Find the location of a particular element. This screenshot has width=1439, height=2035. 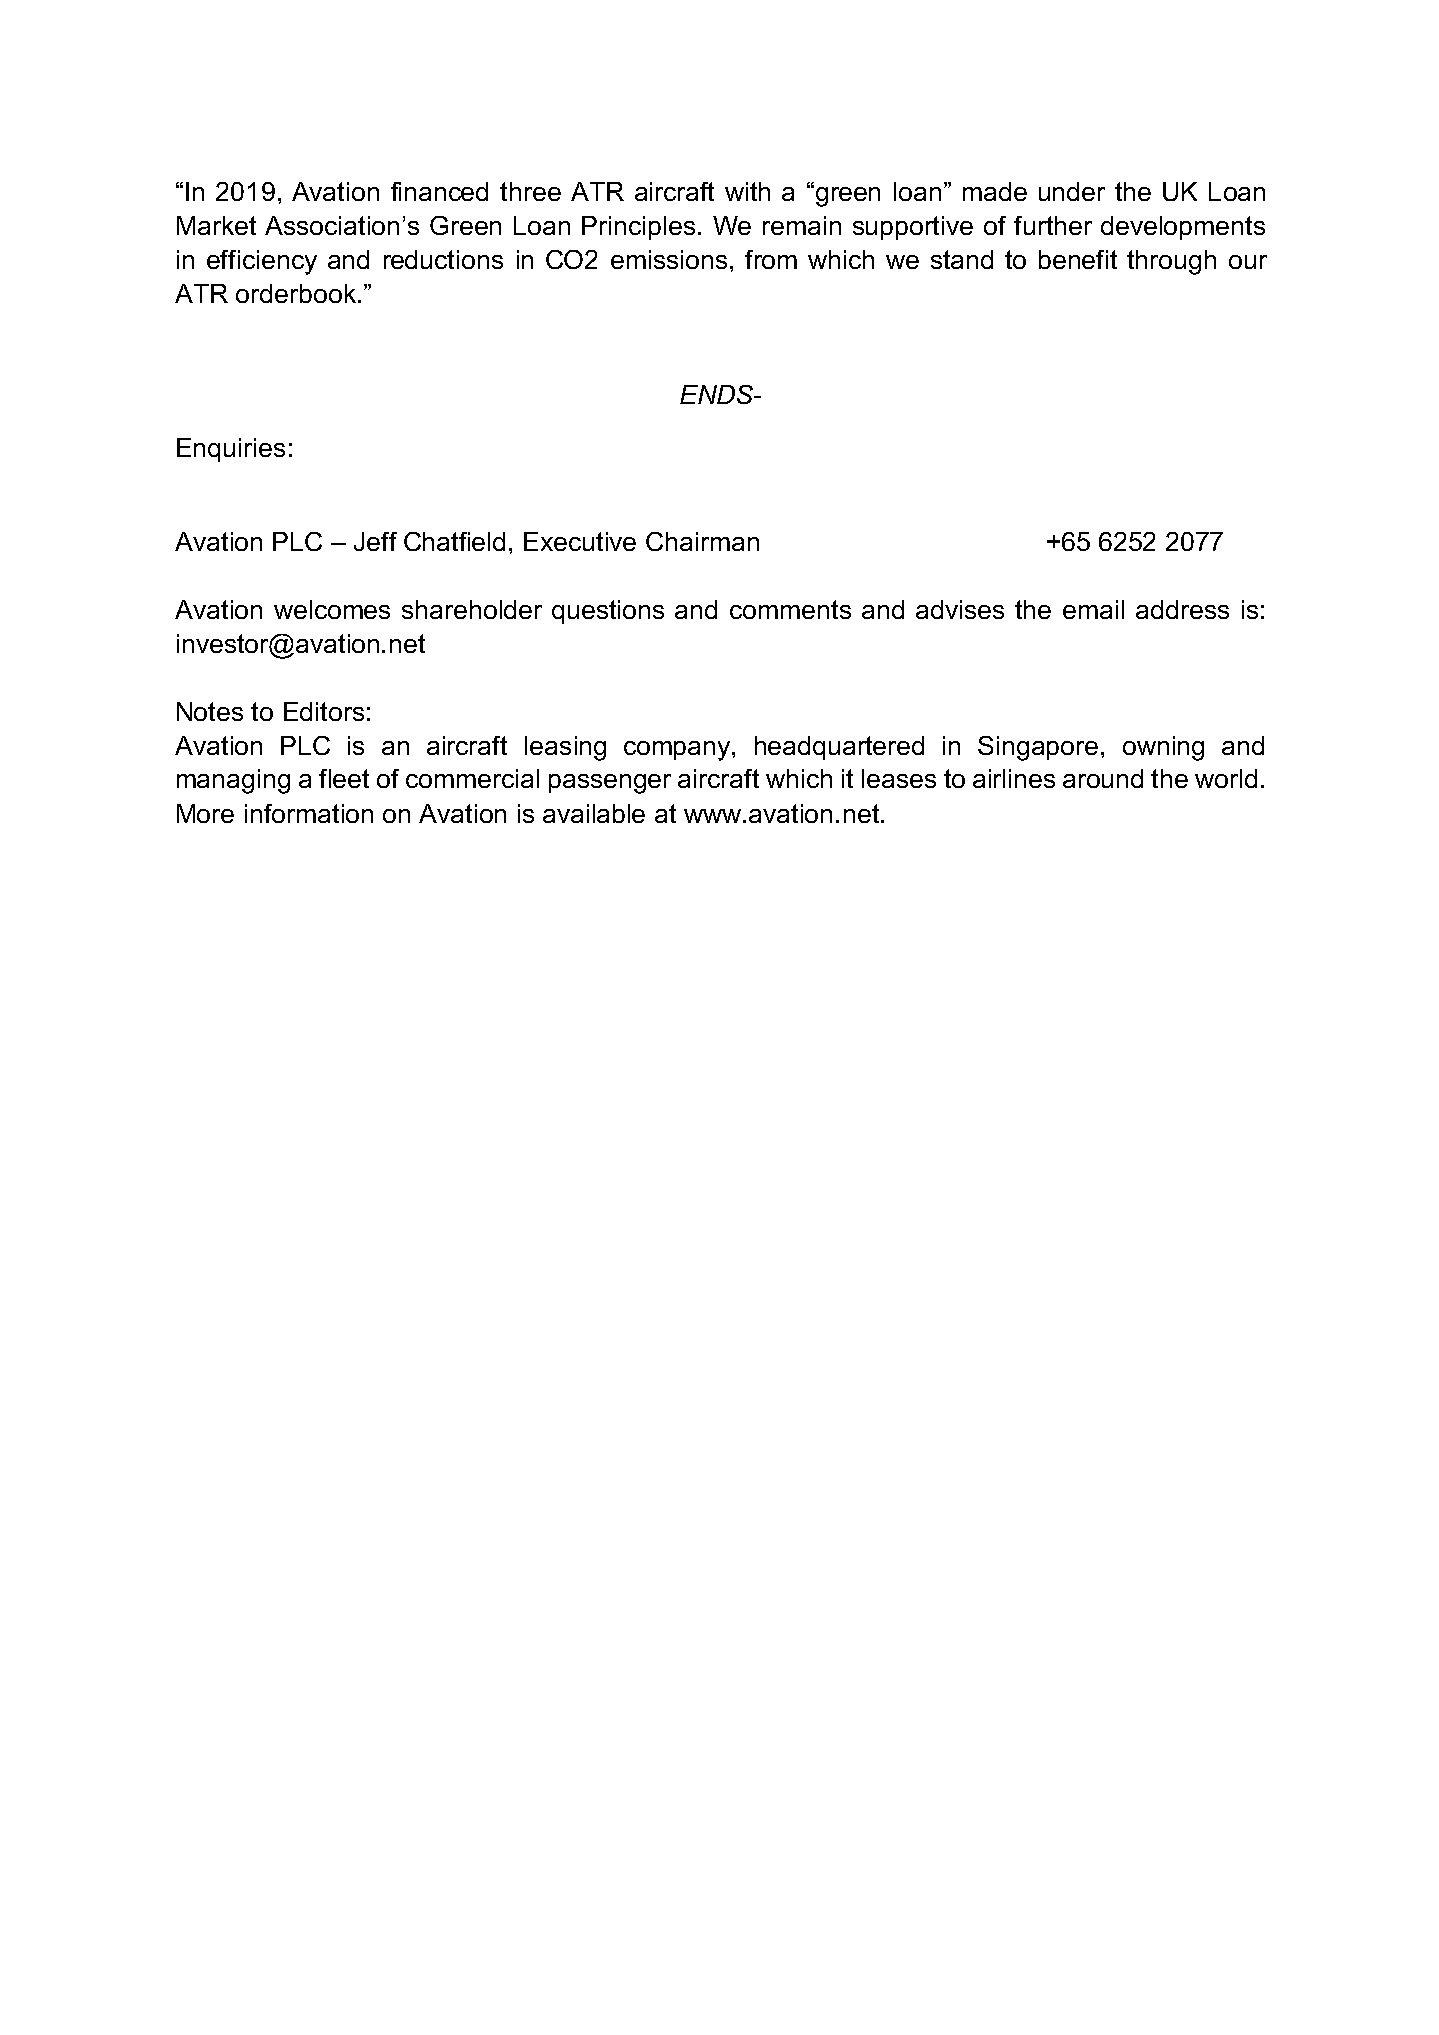

email is located at coordinates (1093, 609).
